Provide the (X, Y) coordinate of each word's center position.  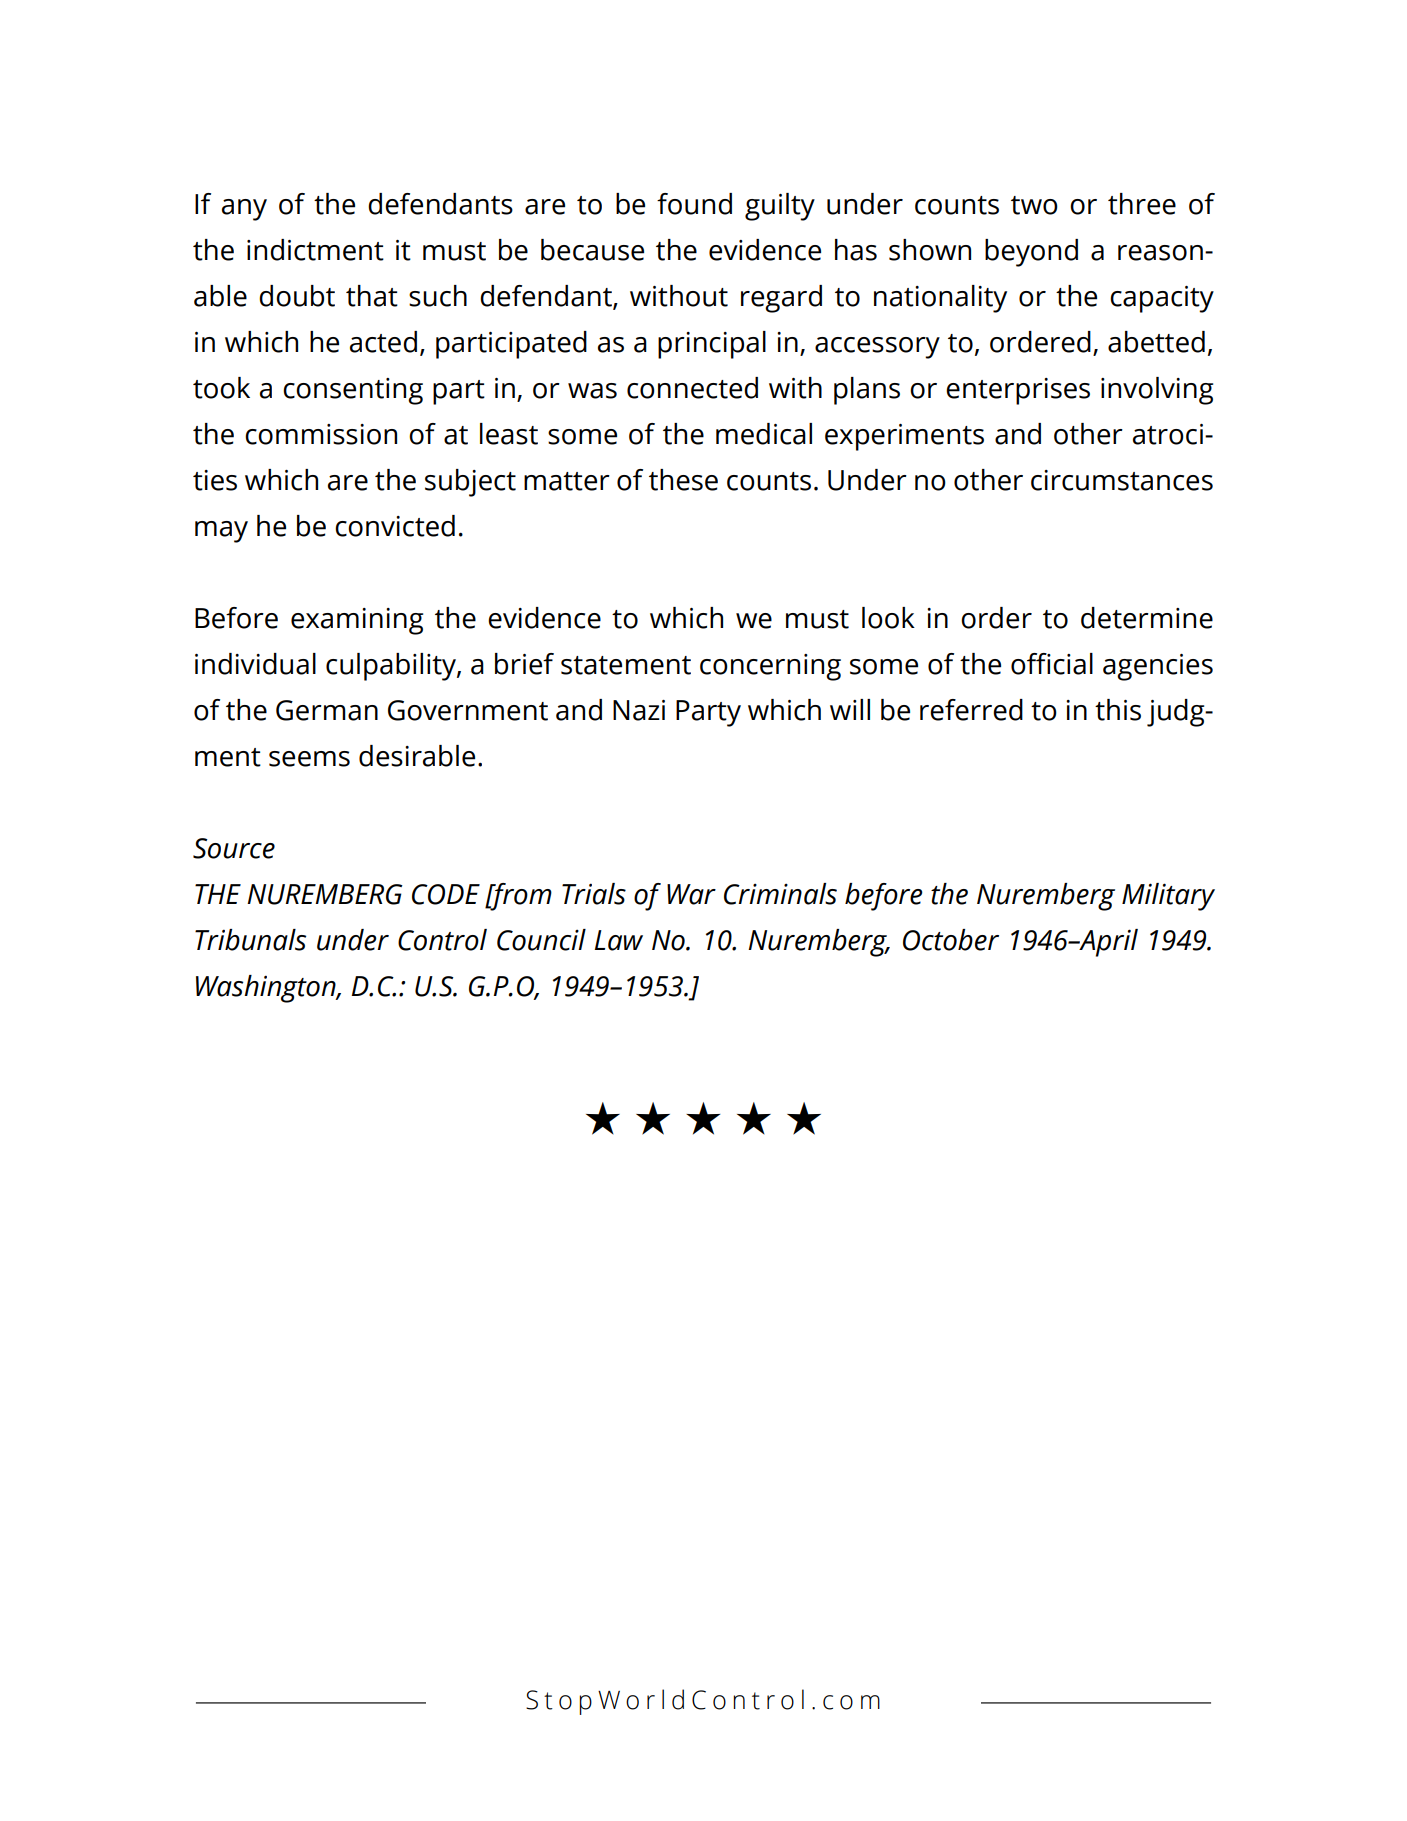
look (888, 618)
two (1034, 205)
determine (1147, 618)
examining (357, 621)
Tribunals (250, 940)
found (694, 204)
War (691, 894)
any (244, 210)
